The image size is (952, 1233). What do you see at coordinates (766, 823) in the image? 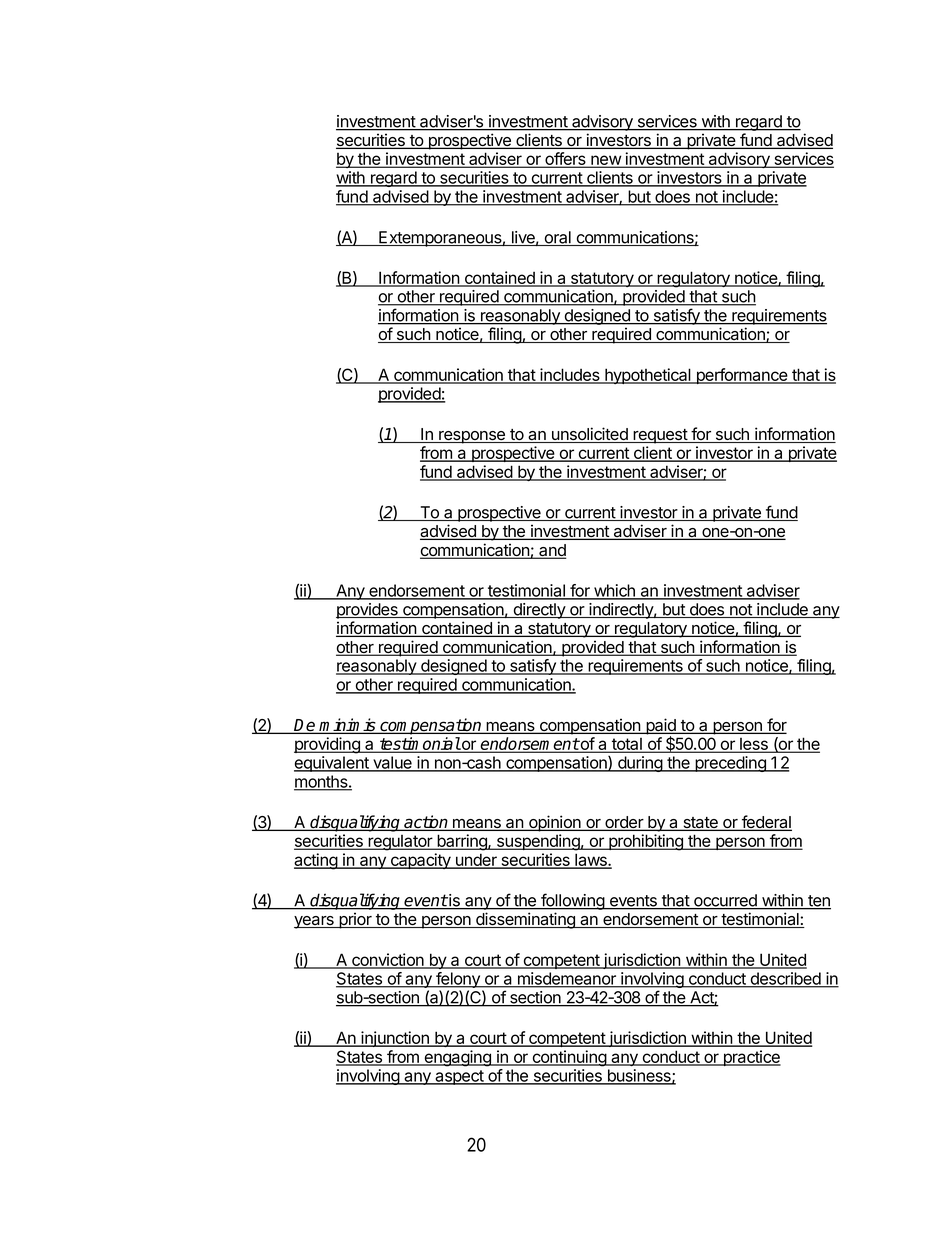
I see `federal` at bounding box center [766, 823].
